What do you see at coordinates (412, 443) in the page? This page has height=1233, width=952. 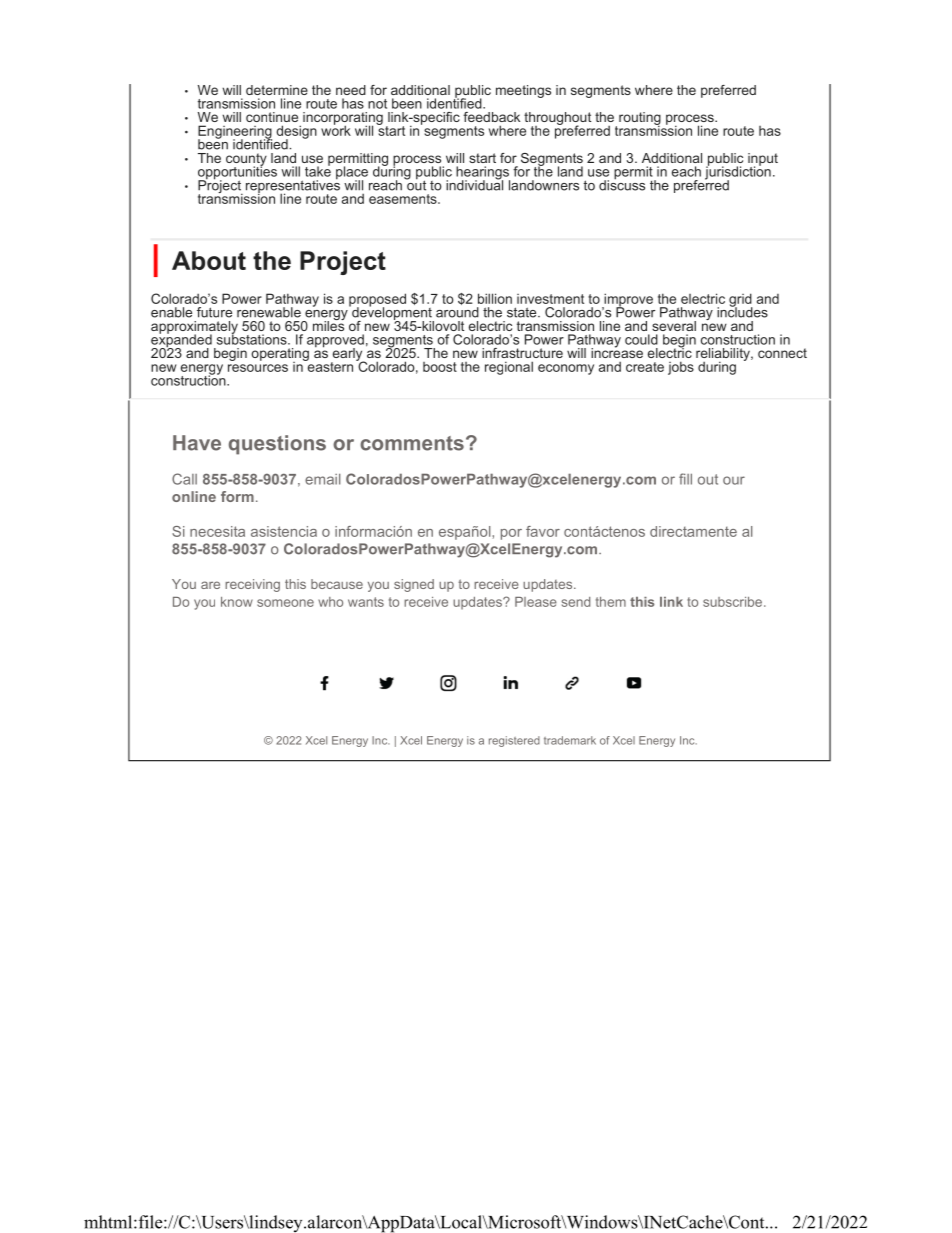 I see `comments` at bounding box center [412, 443].
